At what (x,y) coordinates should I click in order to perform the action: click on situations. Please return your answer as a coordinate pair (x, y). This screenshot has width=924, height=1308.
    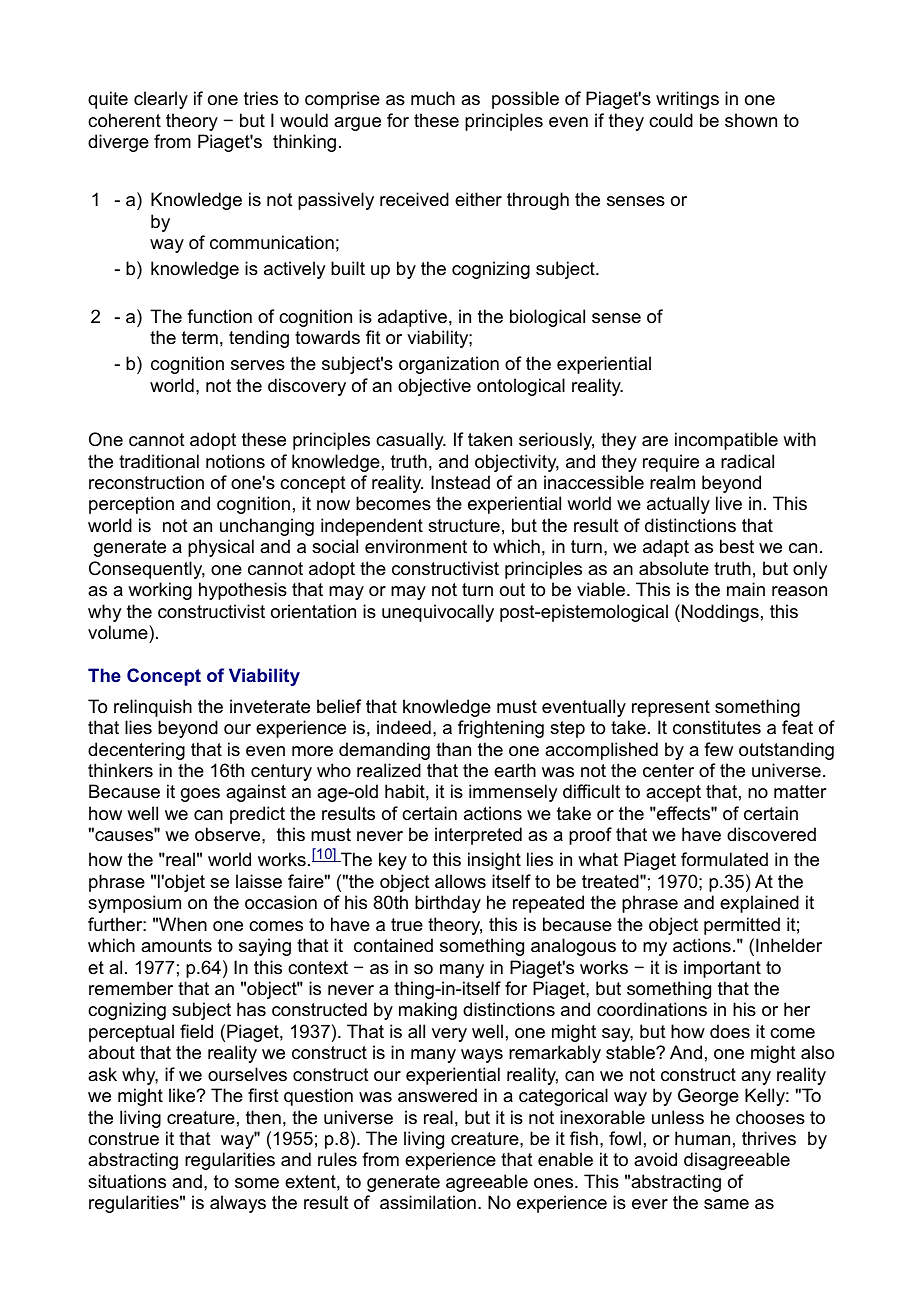
    Looking at the image, I should click on (127, 1181).
